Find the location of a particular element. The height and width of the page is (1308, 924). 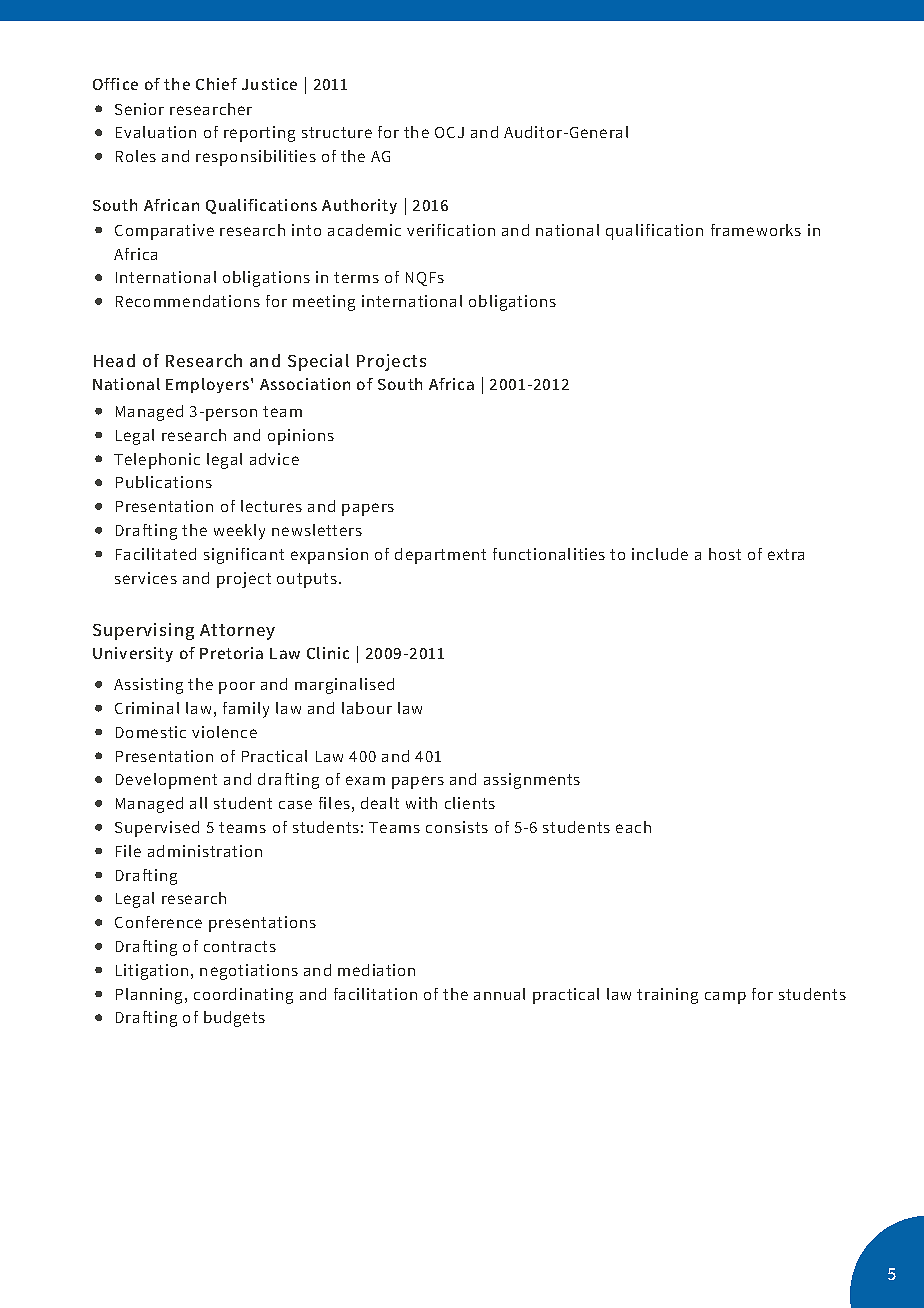

Special is located at coordinates (318, 362).
